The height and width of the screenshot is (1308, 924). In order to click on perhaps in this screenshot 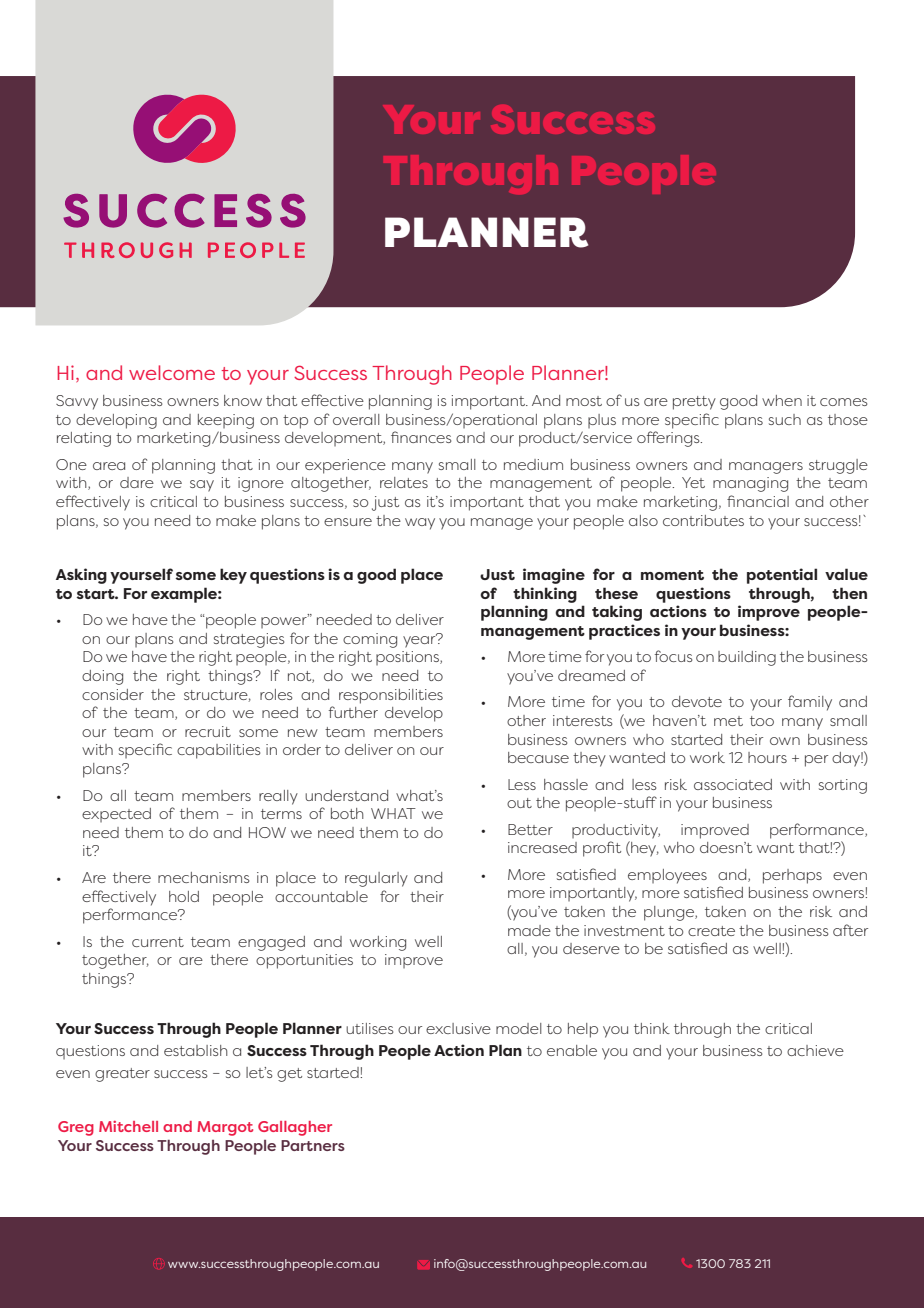, I will do `click(792, 876)`.
